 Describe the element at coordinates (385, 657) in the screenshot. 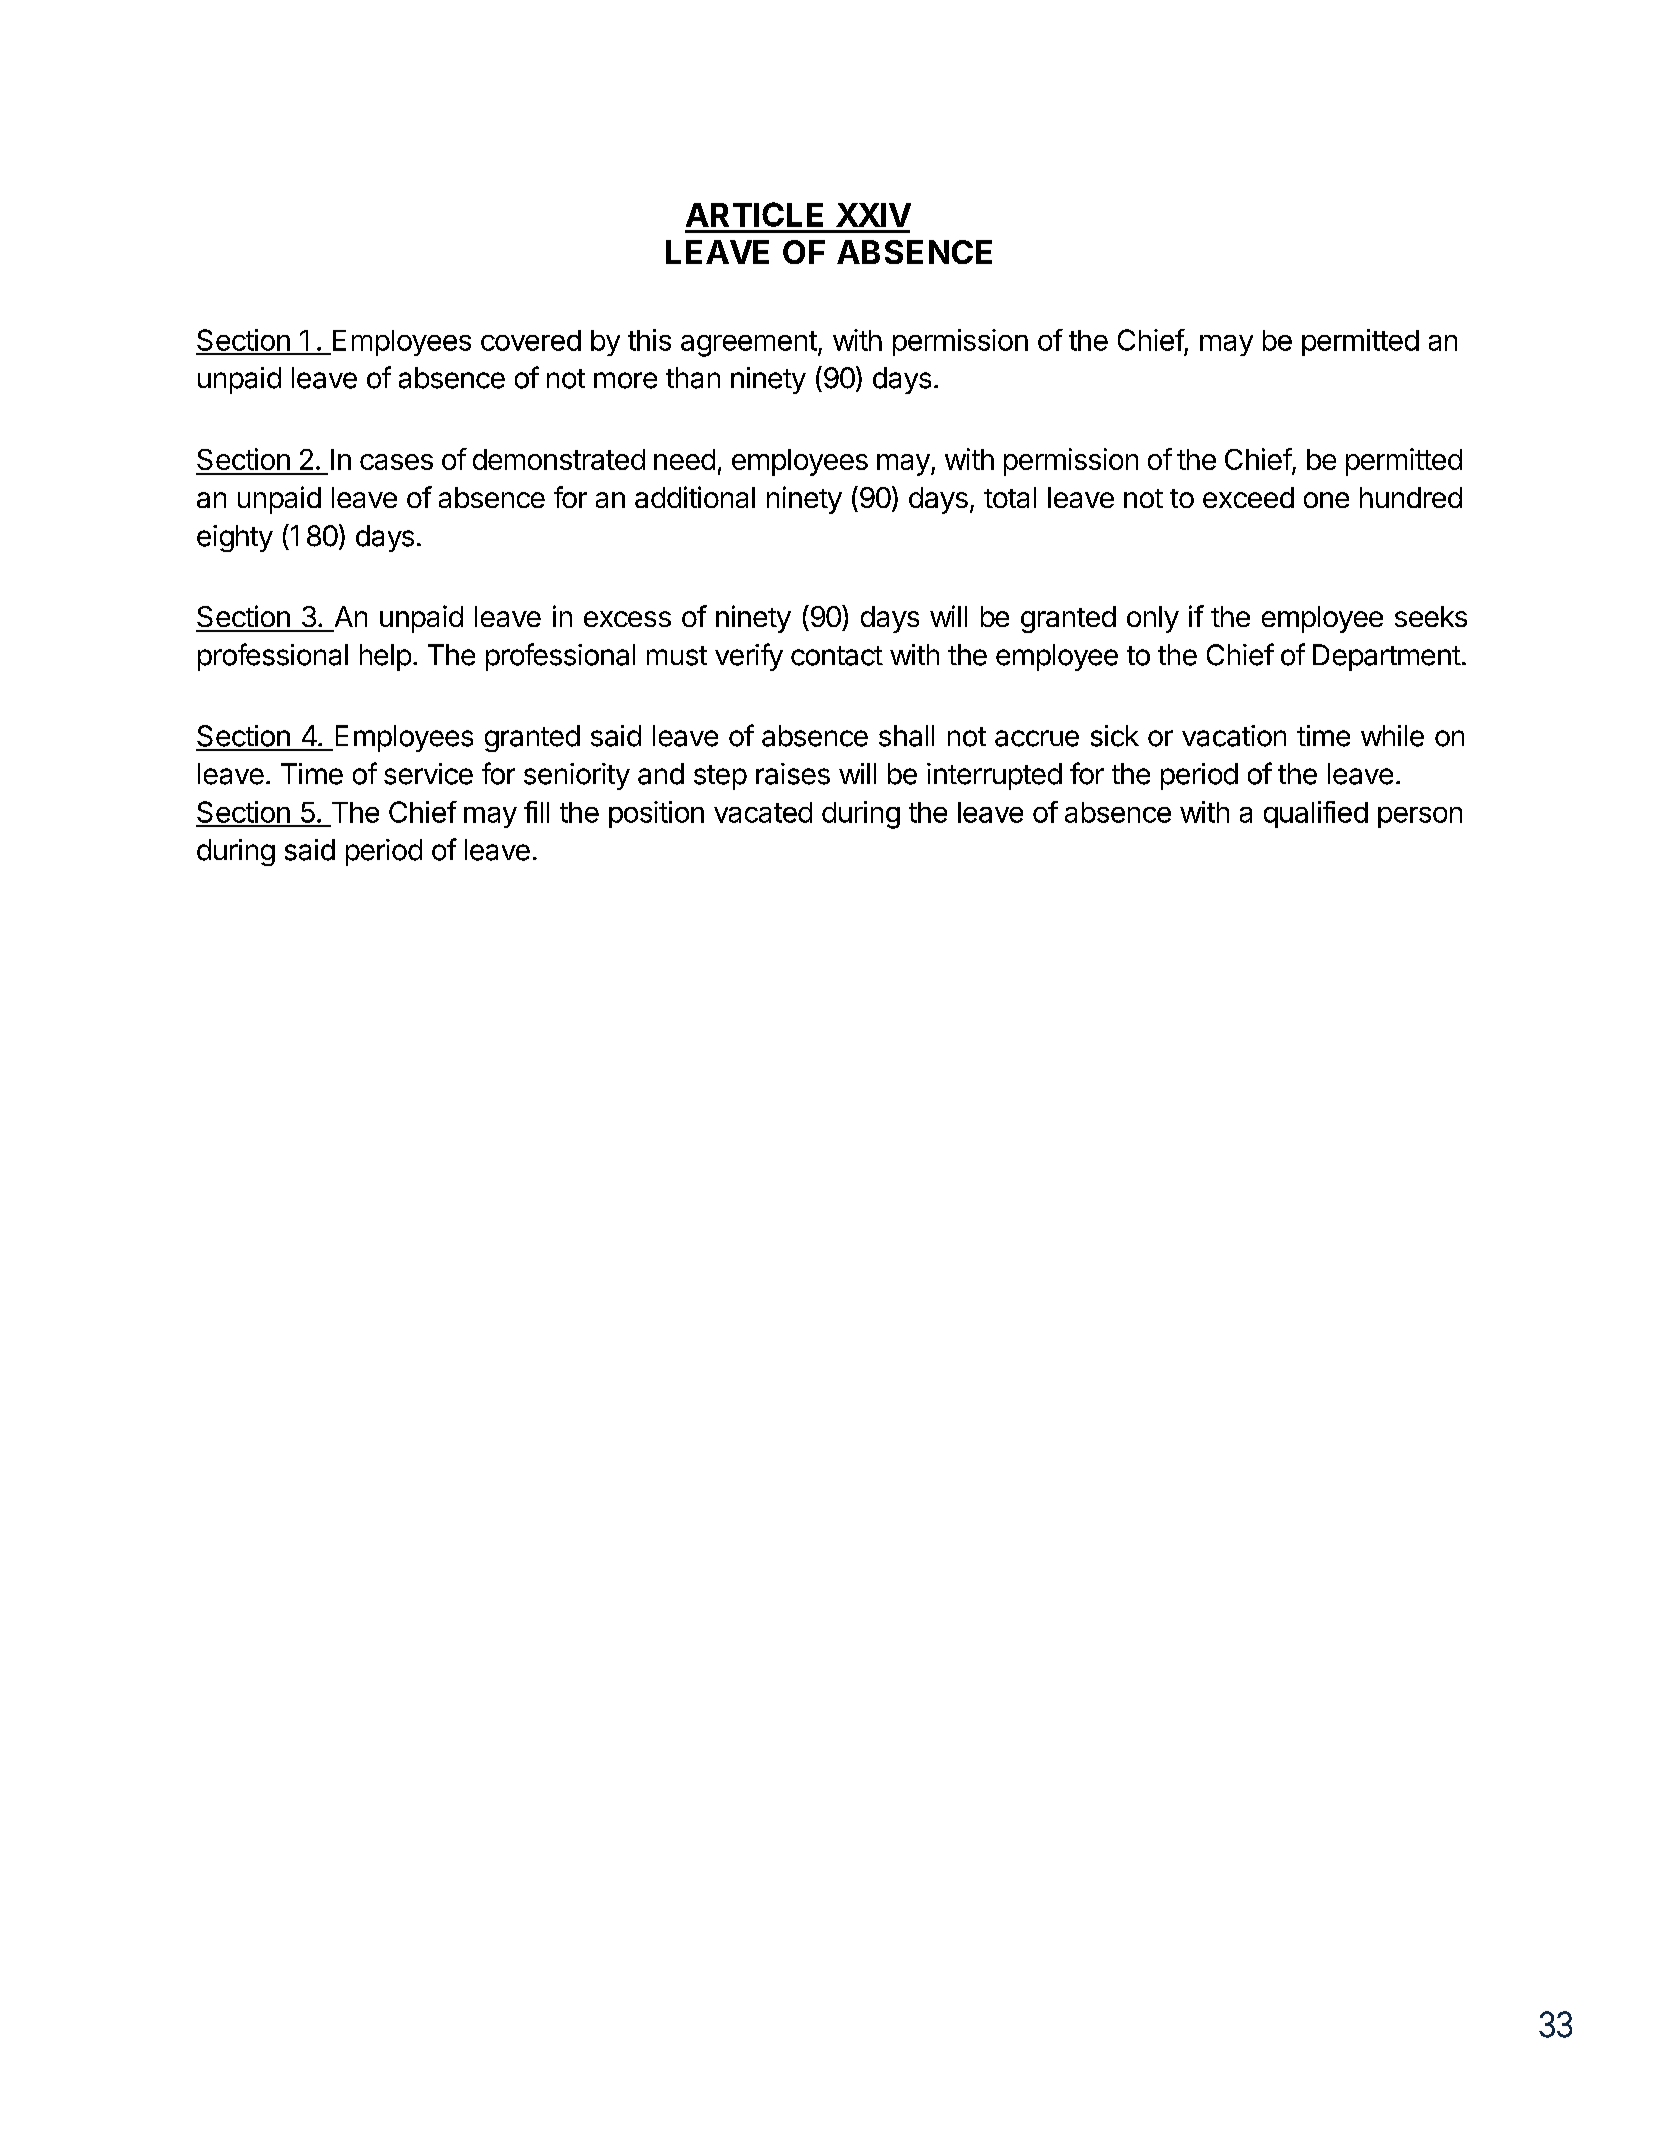

I see `help` at that location.
